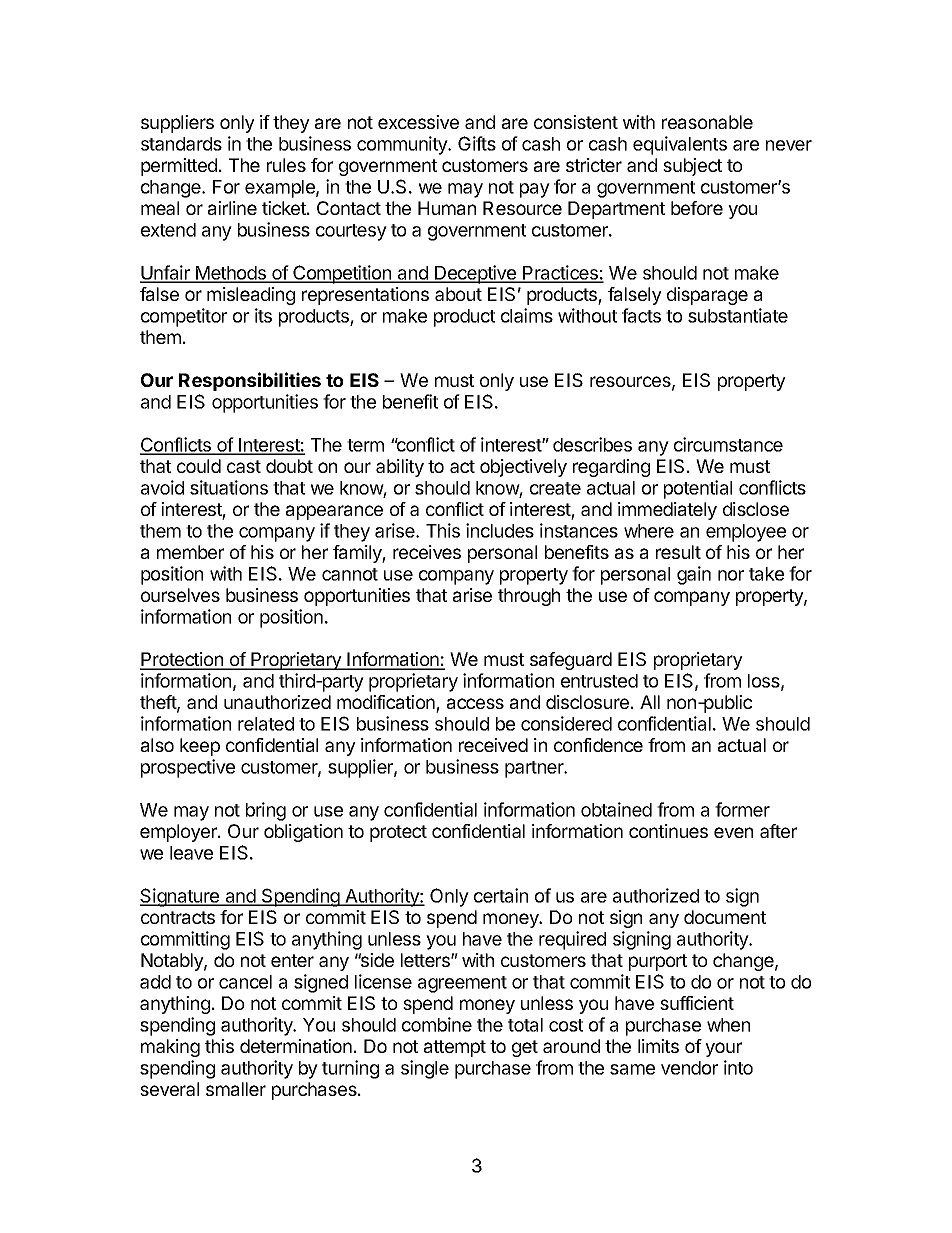 The image size is (952, 1233). I want to click on objectively, so click(523, 468).
